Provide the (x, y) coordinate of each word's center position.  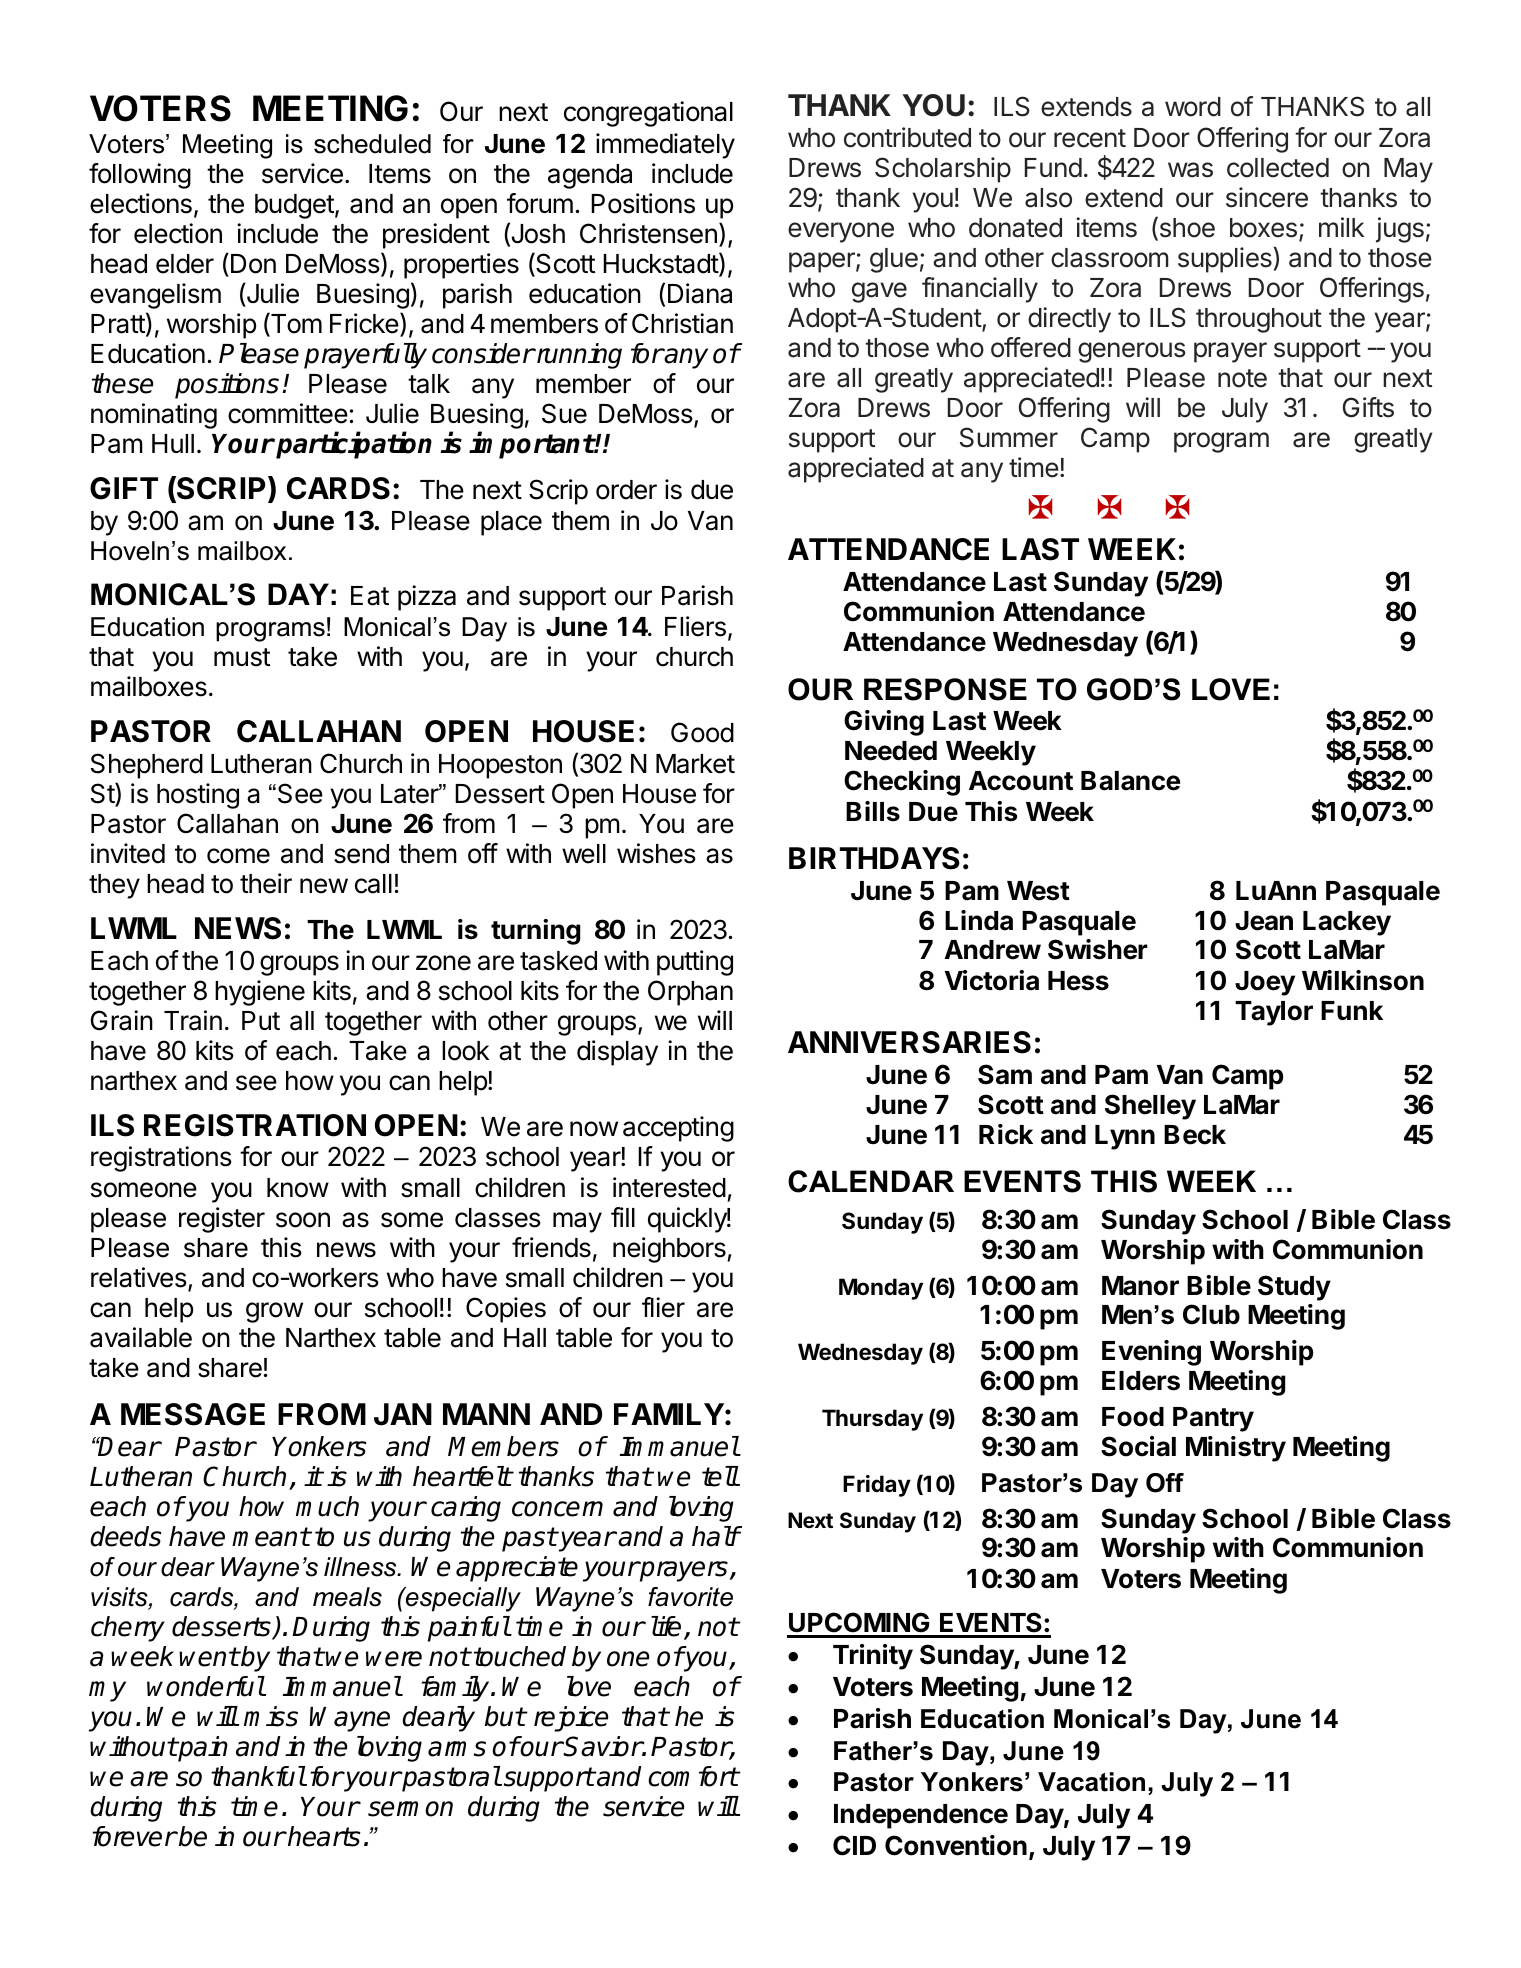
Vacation (1091, 1782)
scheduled (372, 144)
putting (695, 963)
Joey (1265, 983)
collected (1278, 168)
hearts (323, 1836)
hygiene (260, 993)
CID (854, 1845)
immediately (665, 146)
